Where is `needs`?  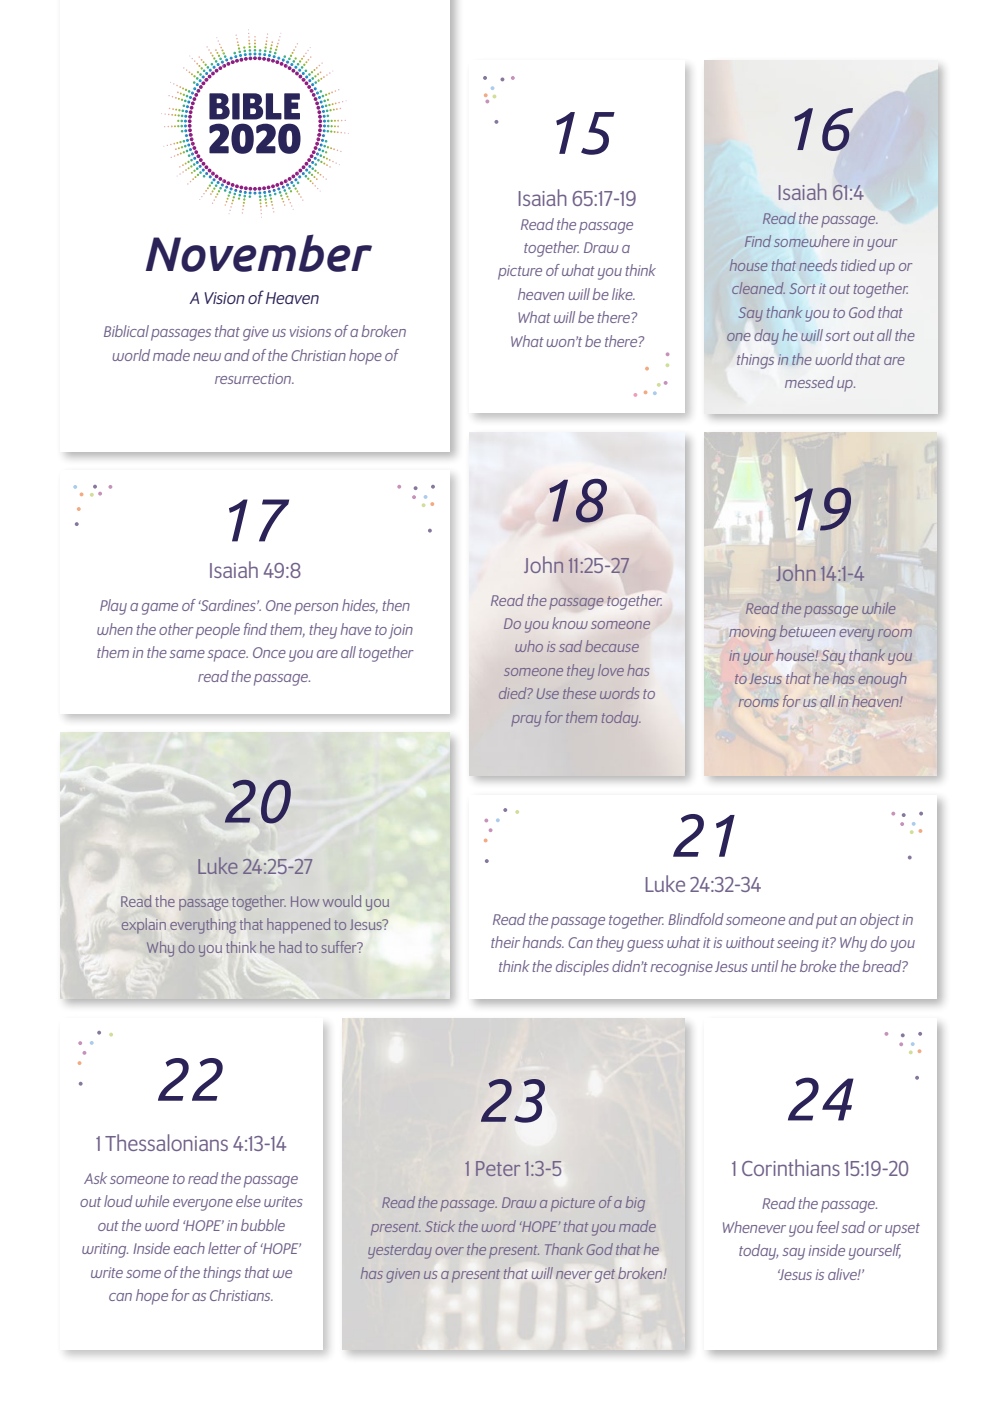 needs is located at coordinates (818, 265).
